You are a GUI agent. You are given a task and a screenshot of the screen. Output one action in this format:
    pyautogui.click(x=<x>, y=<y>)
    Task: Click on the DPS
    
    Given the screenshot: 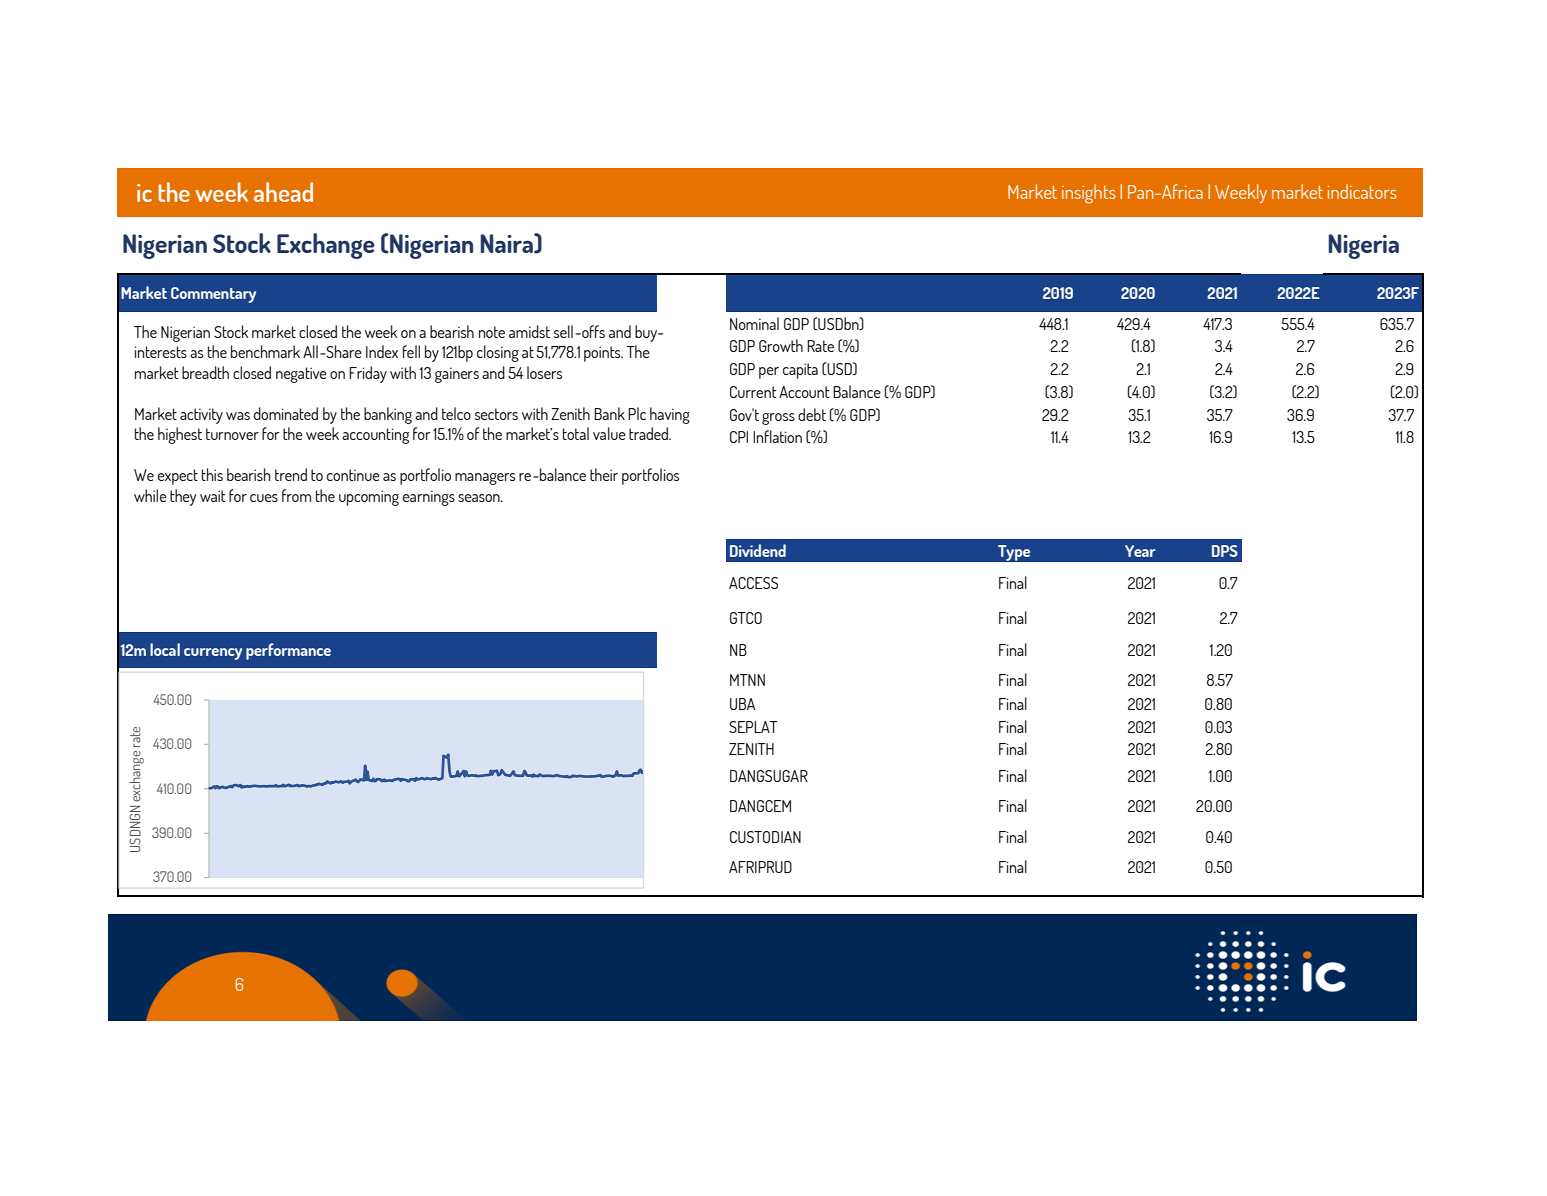 What is the action you would take?
    pyautogui.click(x=1225, y=551)
